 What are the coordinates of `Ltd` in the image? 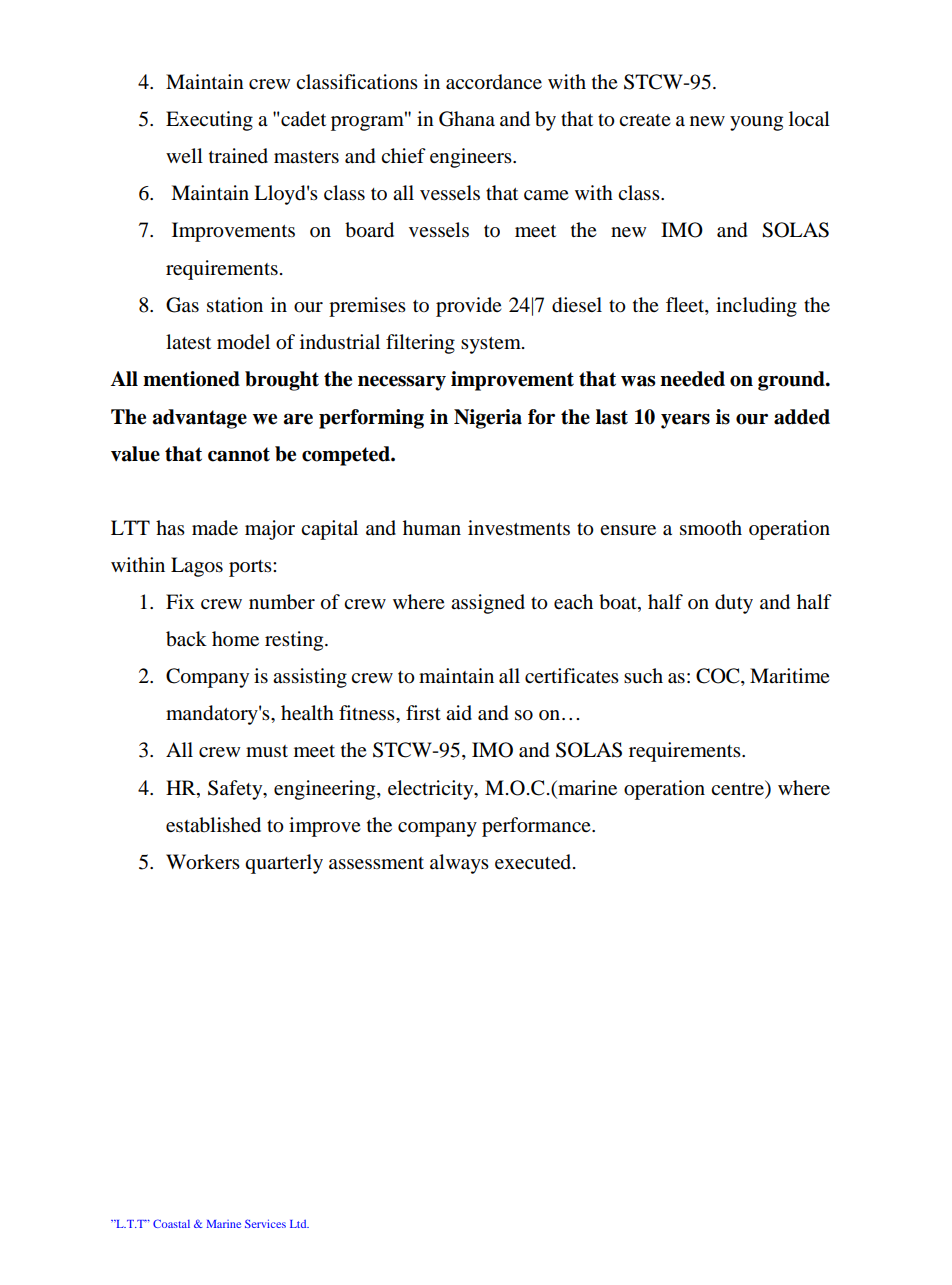 It's located at (299, 1224).
